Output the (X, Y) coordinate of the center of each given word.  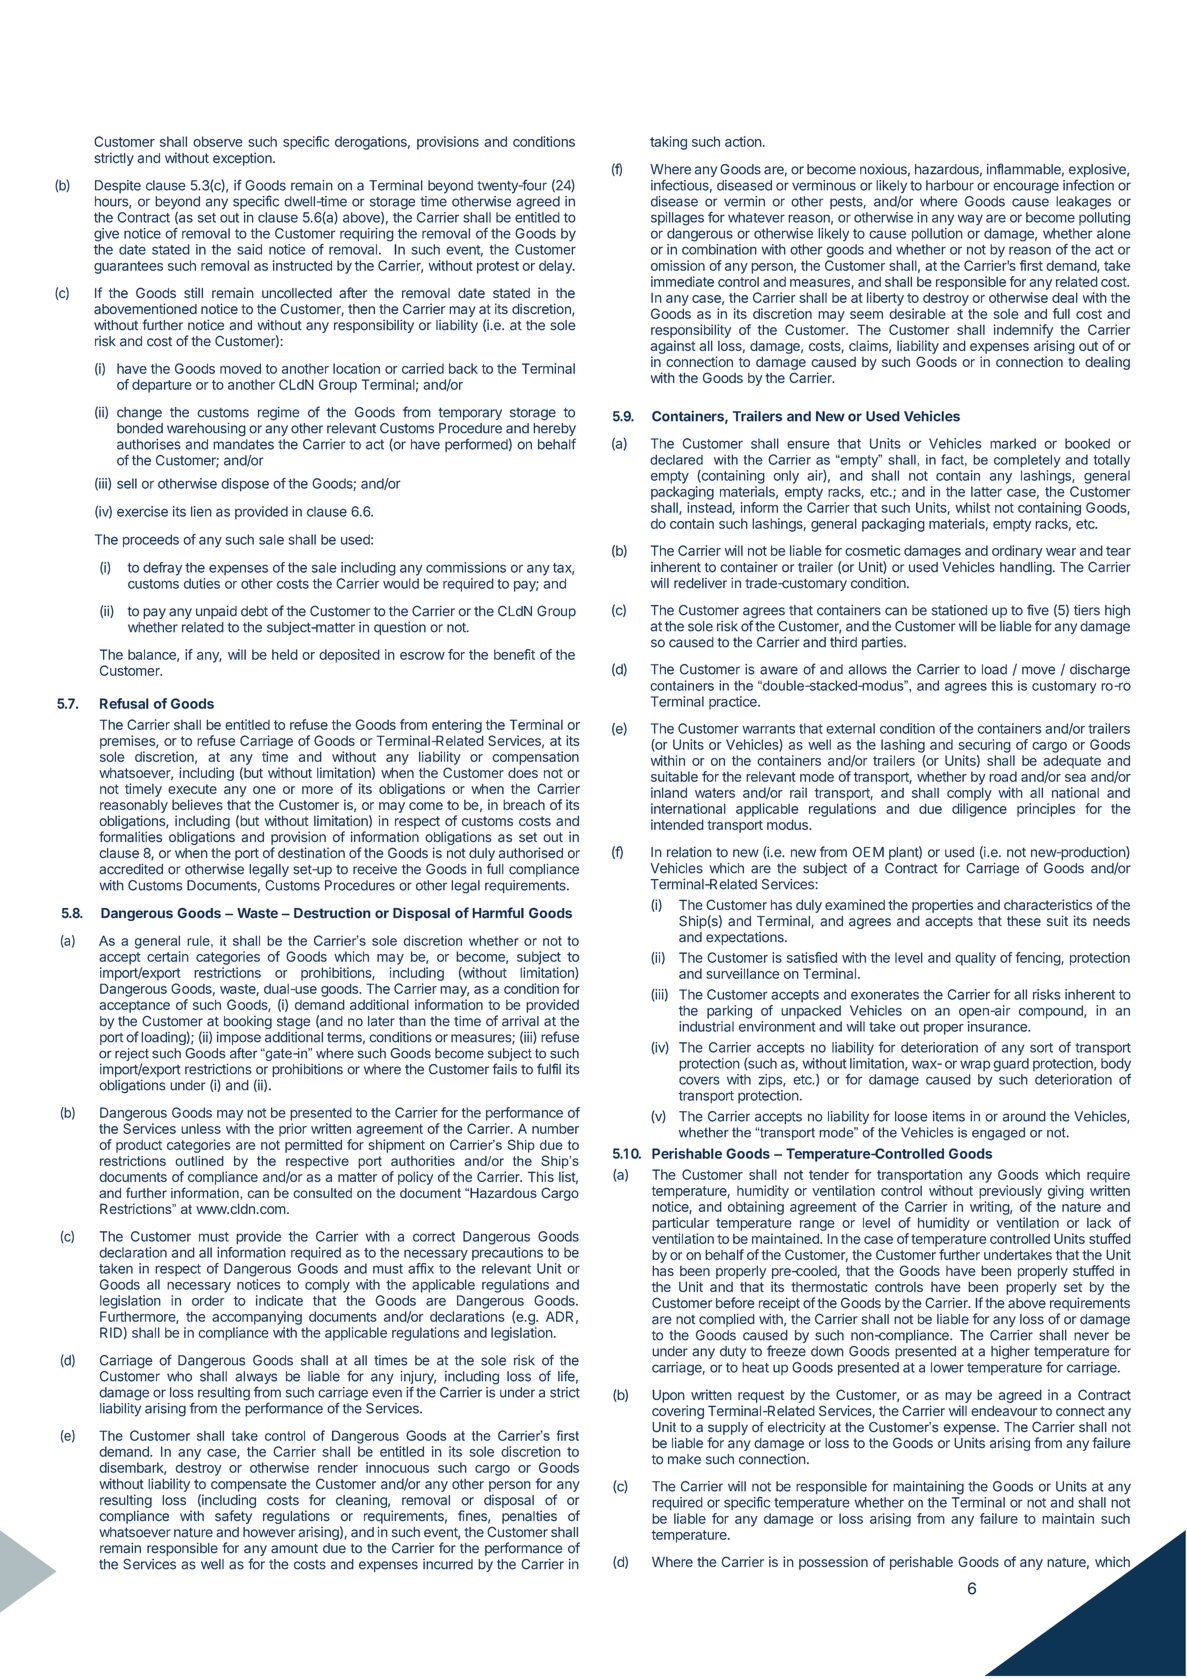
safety (233, 1517)
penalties (529, 1517)
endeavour (1004, 1410)
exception (243, 159)
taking (668, 143)
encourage (1026, 188)
